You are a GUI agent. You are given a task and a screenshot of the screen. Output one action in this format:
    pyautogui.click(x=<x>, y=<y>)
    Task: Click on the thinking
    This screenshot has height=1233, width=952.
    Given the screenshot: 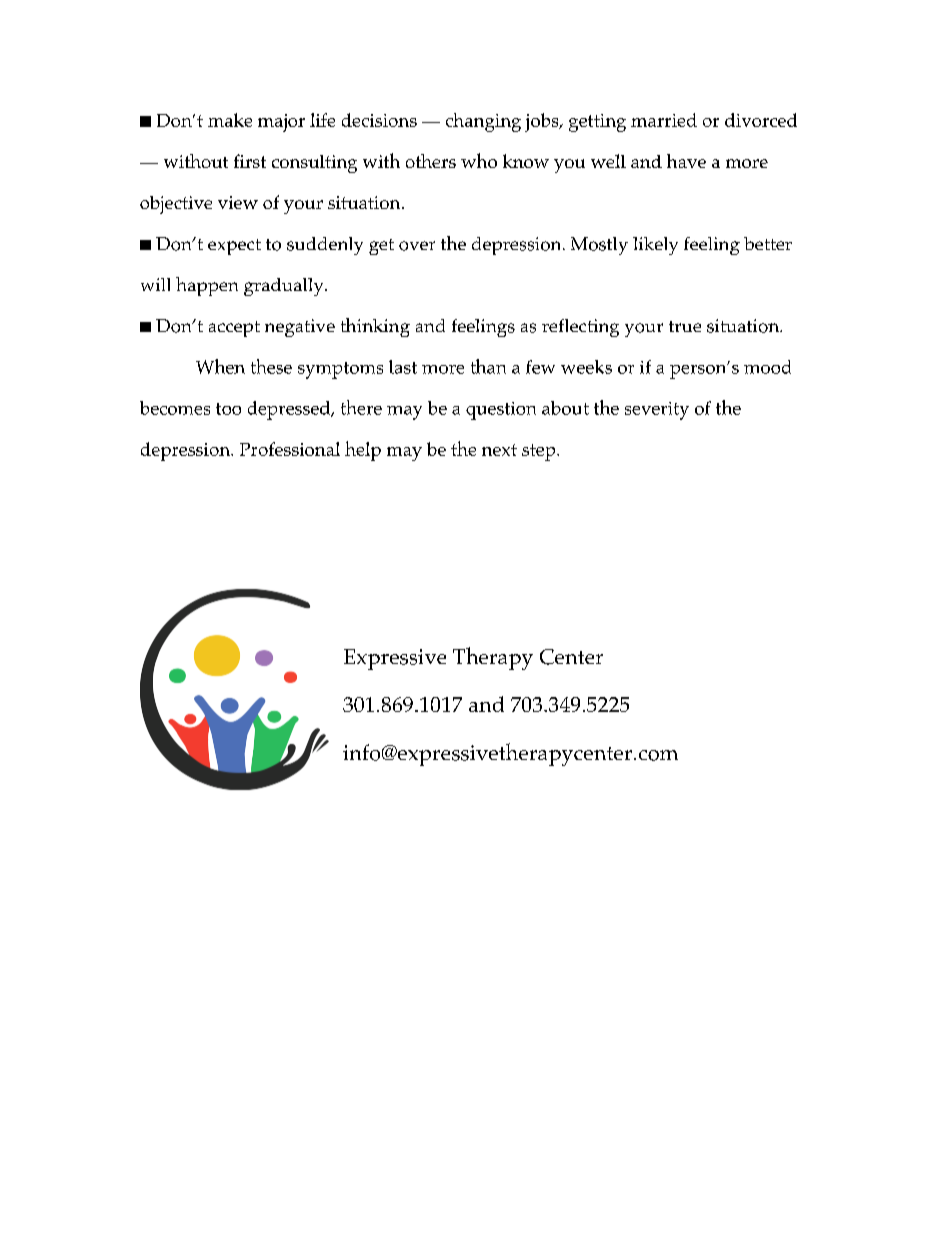 What is the action you would take?
    pyautogui.click(x=375, y=327)
